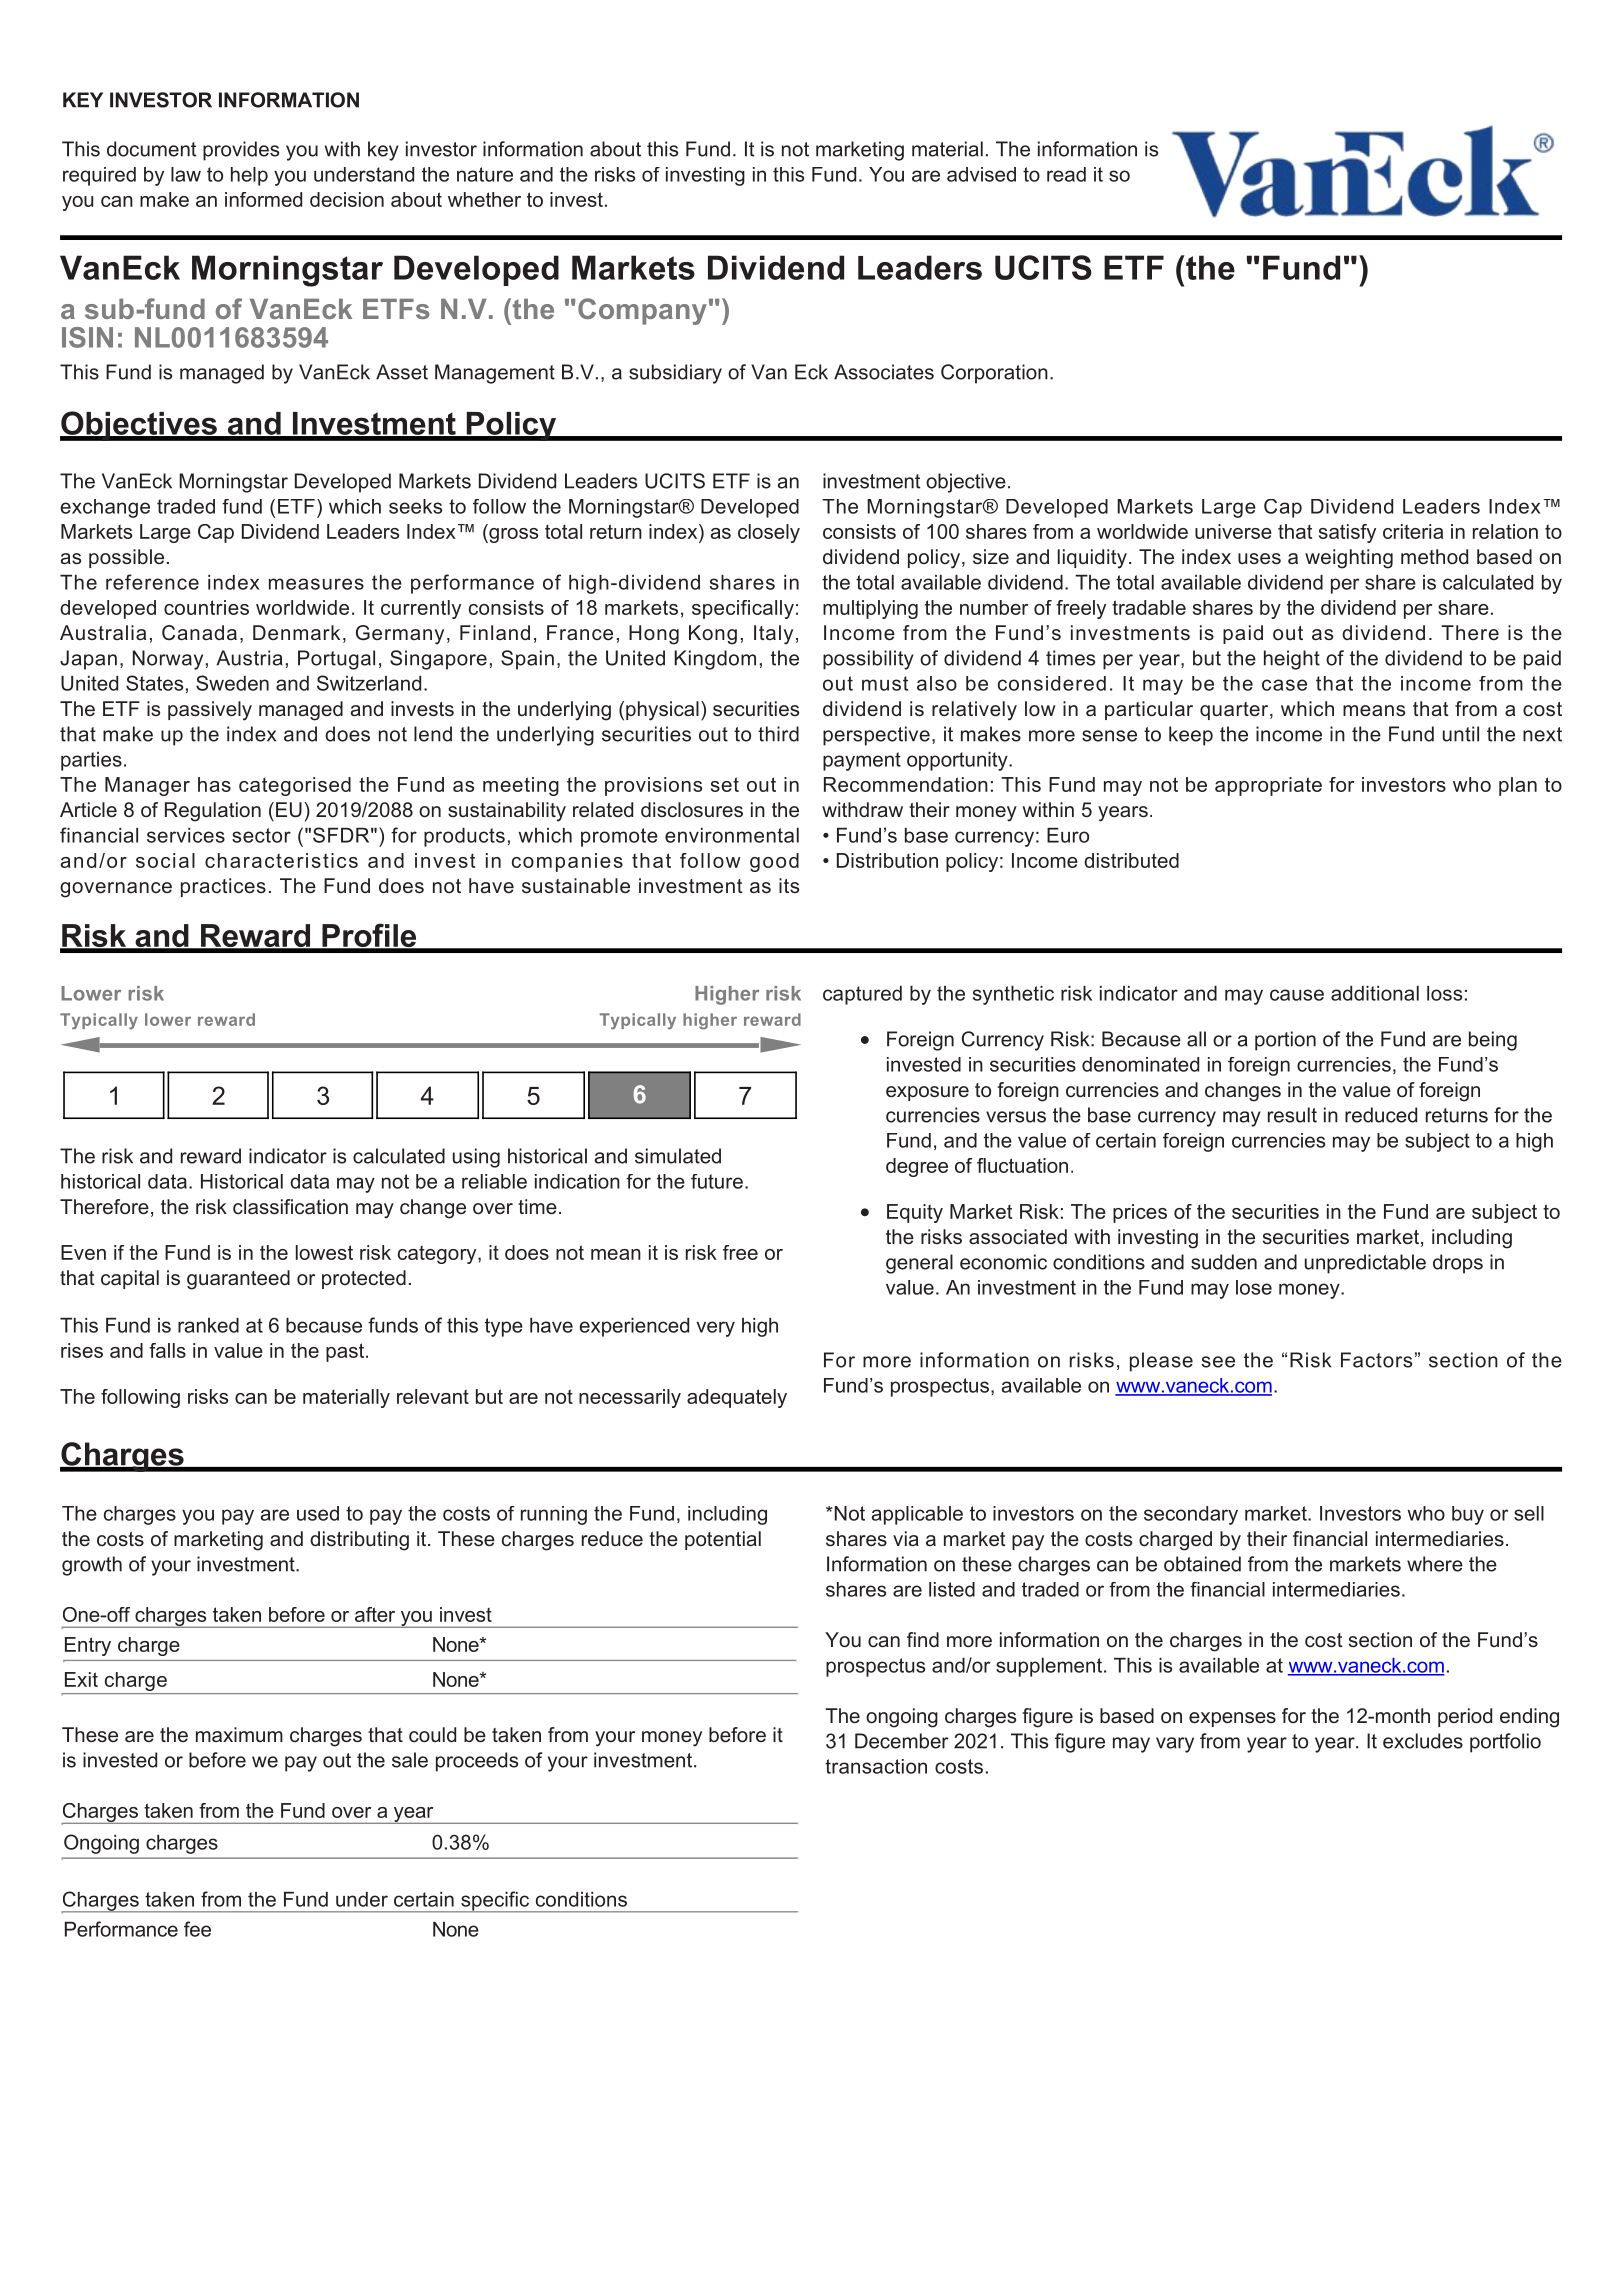 This screenshot has height=2291, width=1619. What do you see at coordinates (223, 887) in the screenshot?
I see `practices` at bounding box center [223, 887].
